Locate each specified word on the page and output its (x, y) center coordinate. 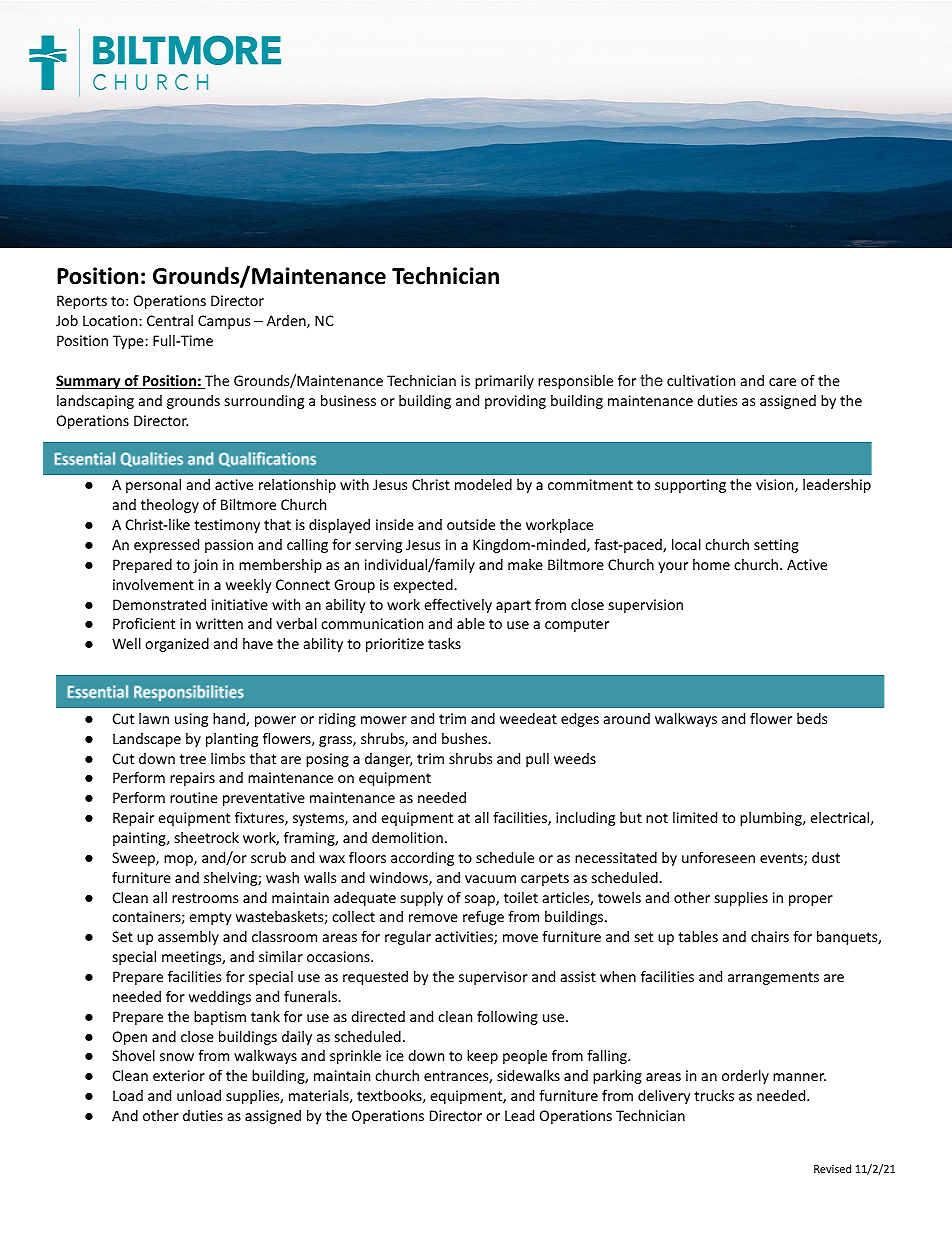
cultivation (701, 380)
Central (170, 320)
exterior (179, 1075)
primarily (504, 382)
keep (482, 1057)
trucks (714, 1095)
